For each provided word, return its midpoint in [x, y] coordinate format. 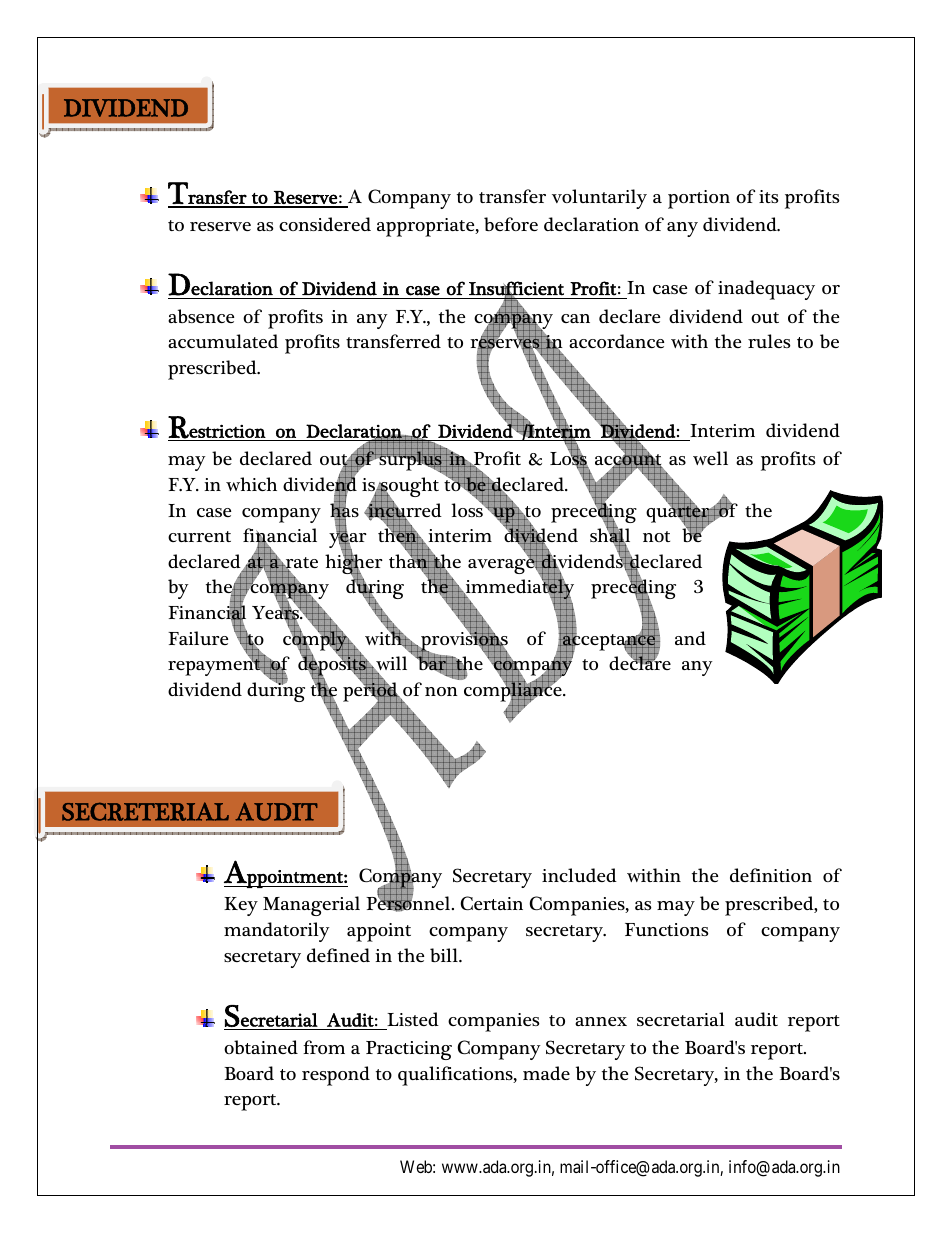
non [441, 691]
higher [354, 564]
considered [325, 224]
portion [699, 199]
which [251, 484]
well [710, 458]
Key [241, 906]
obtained [261, 1047]
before [511, 224]
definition [771, 875]
